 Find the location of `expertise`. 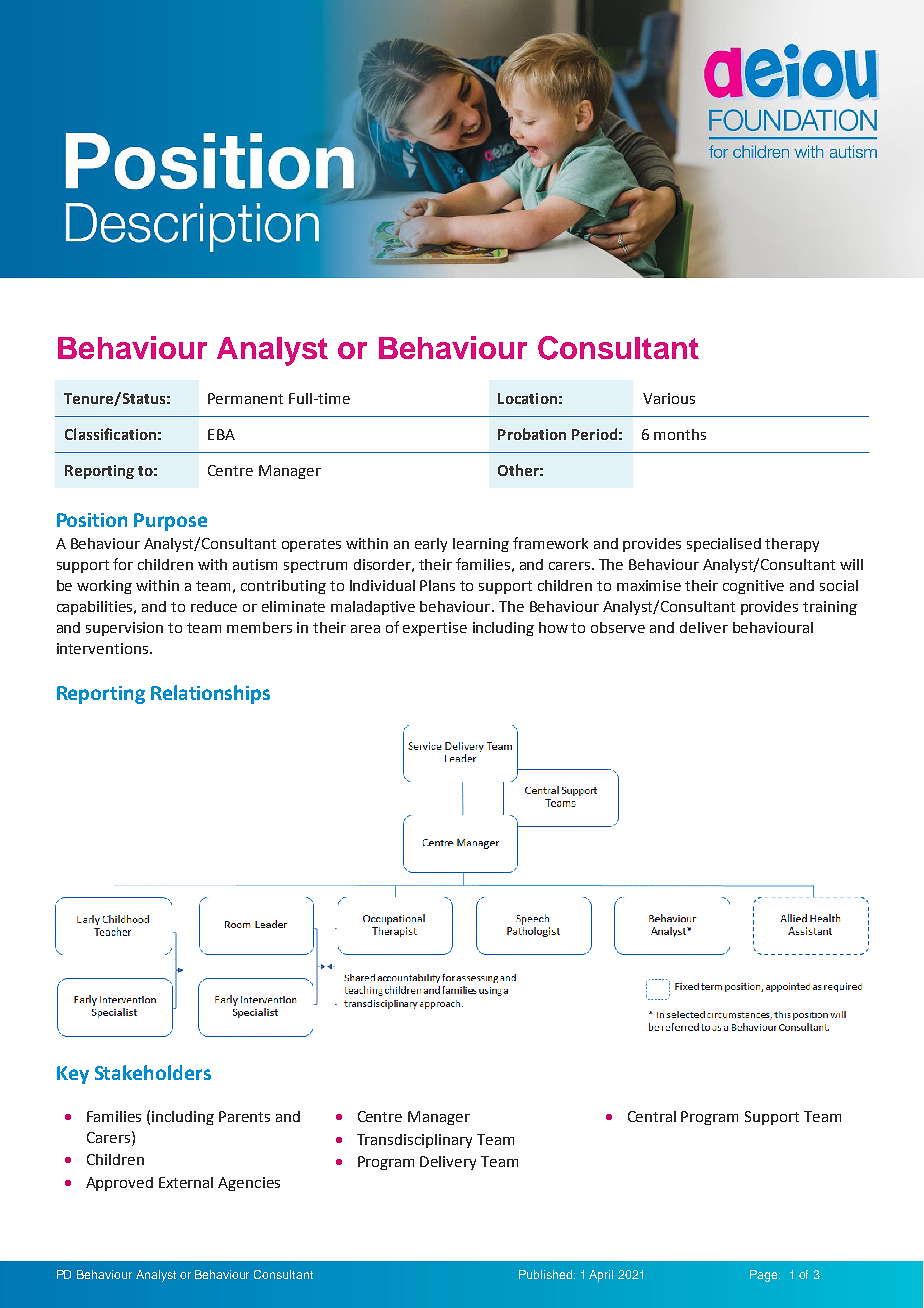

expertise is located at coordinates (435, 629).
